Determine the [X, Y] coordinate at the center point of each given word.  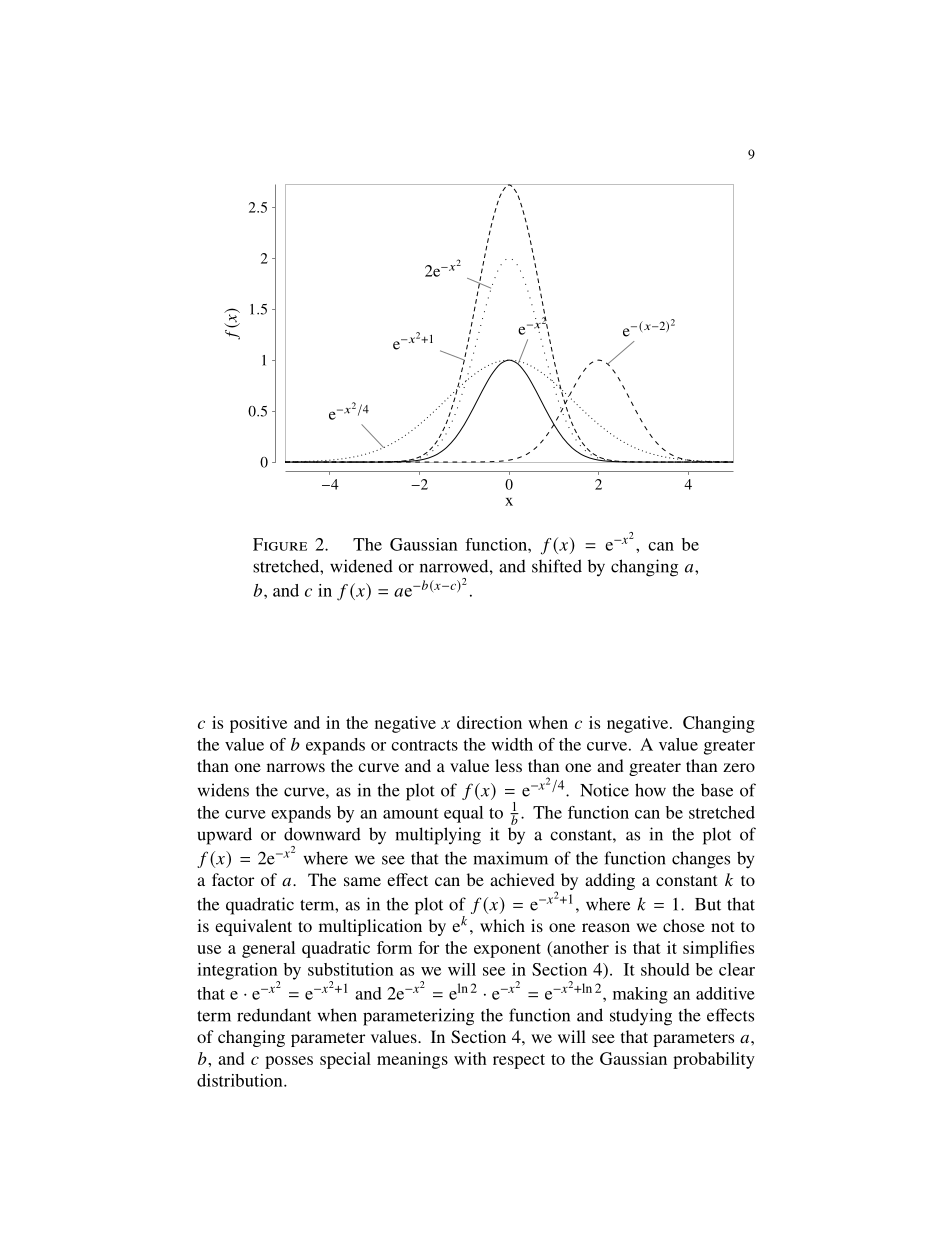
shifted [557, 566]
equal [463, 814]
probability [714, 1060]
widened [361, 566]
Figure [280, 544]
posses [289, 1062]
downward [322, 834]
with [470, 1058]
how [650, 790]
